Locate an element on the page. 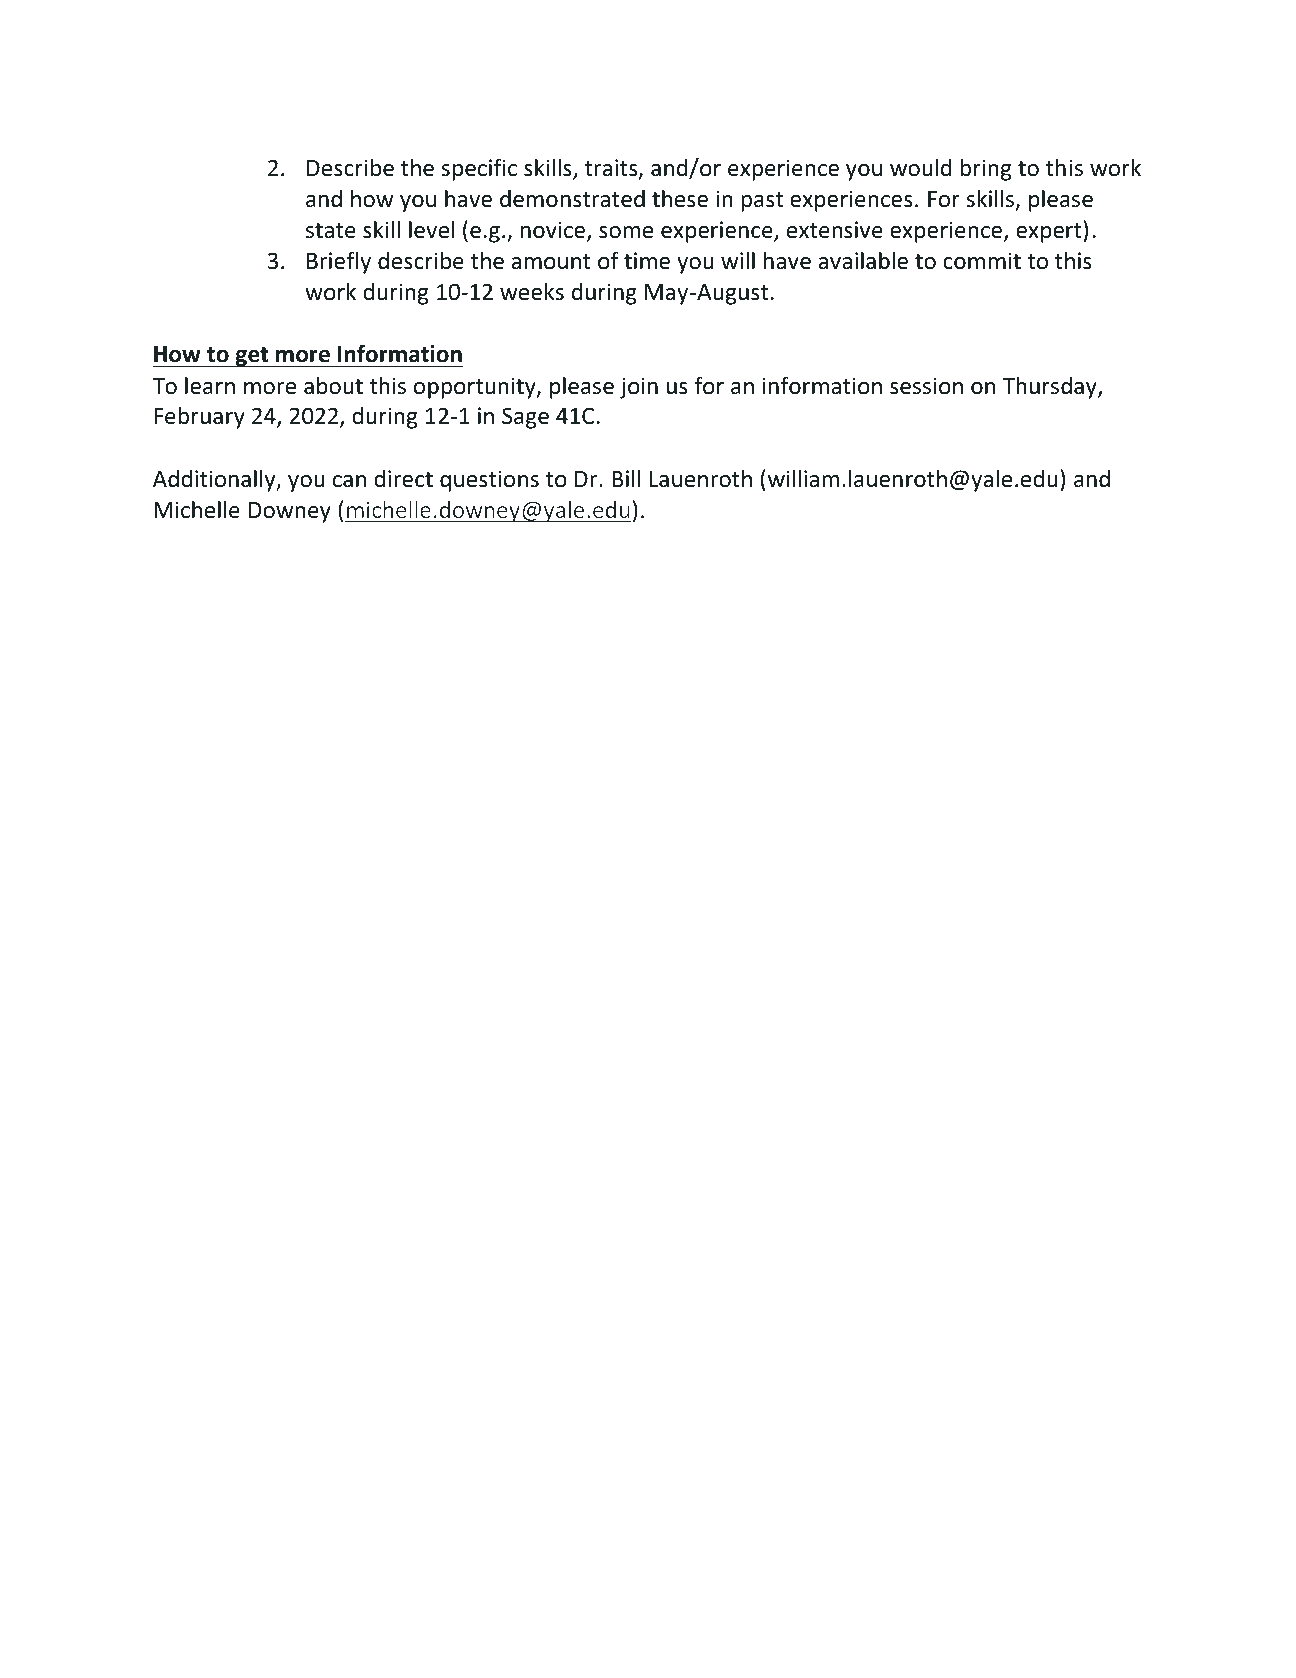 The height and width of the image is (1678, 1296). weeks is located at coordinates (532, 291).
